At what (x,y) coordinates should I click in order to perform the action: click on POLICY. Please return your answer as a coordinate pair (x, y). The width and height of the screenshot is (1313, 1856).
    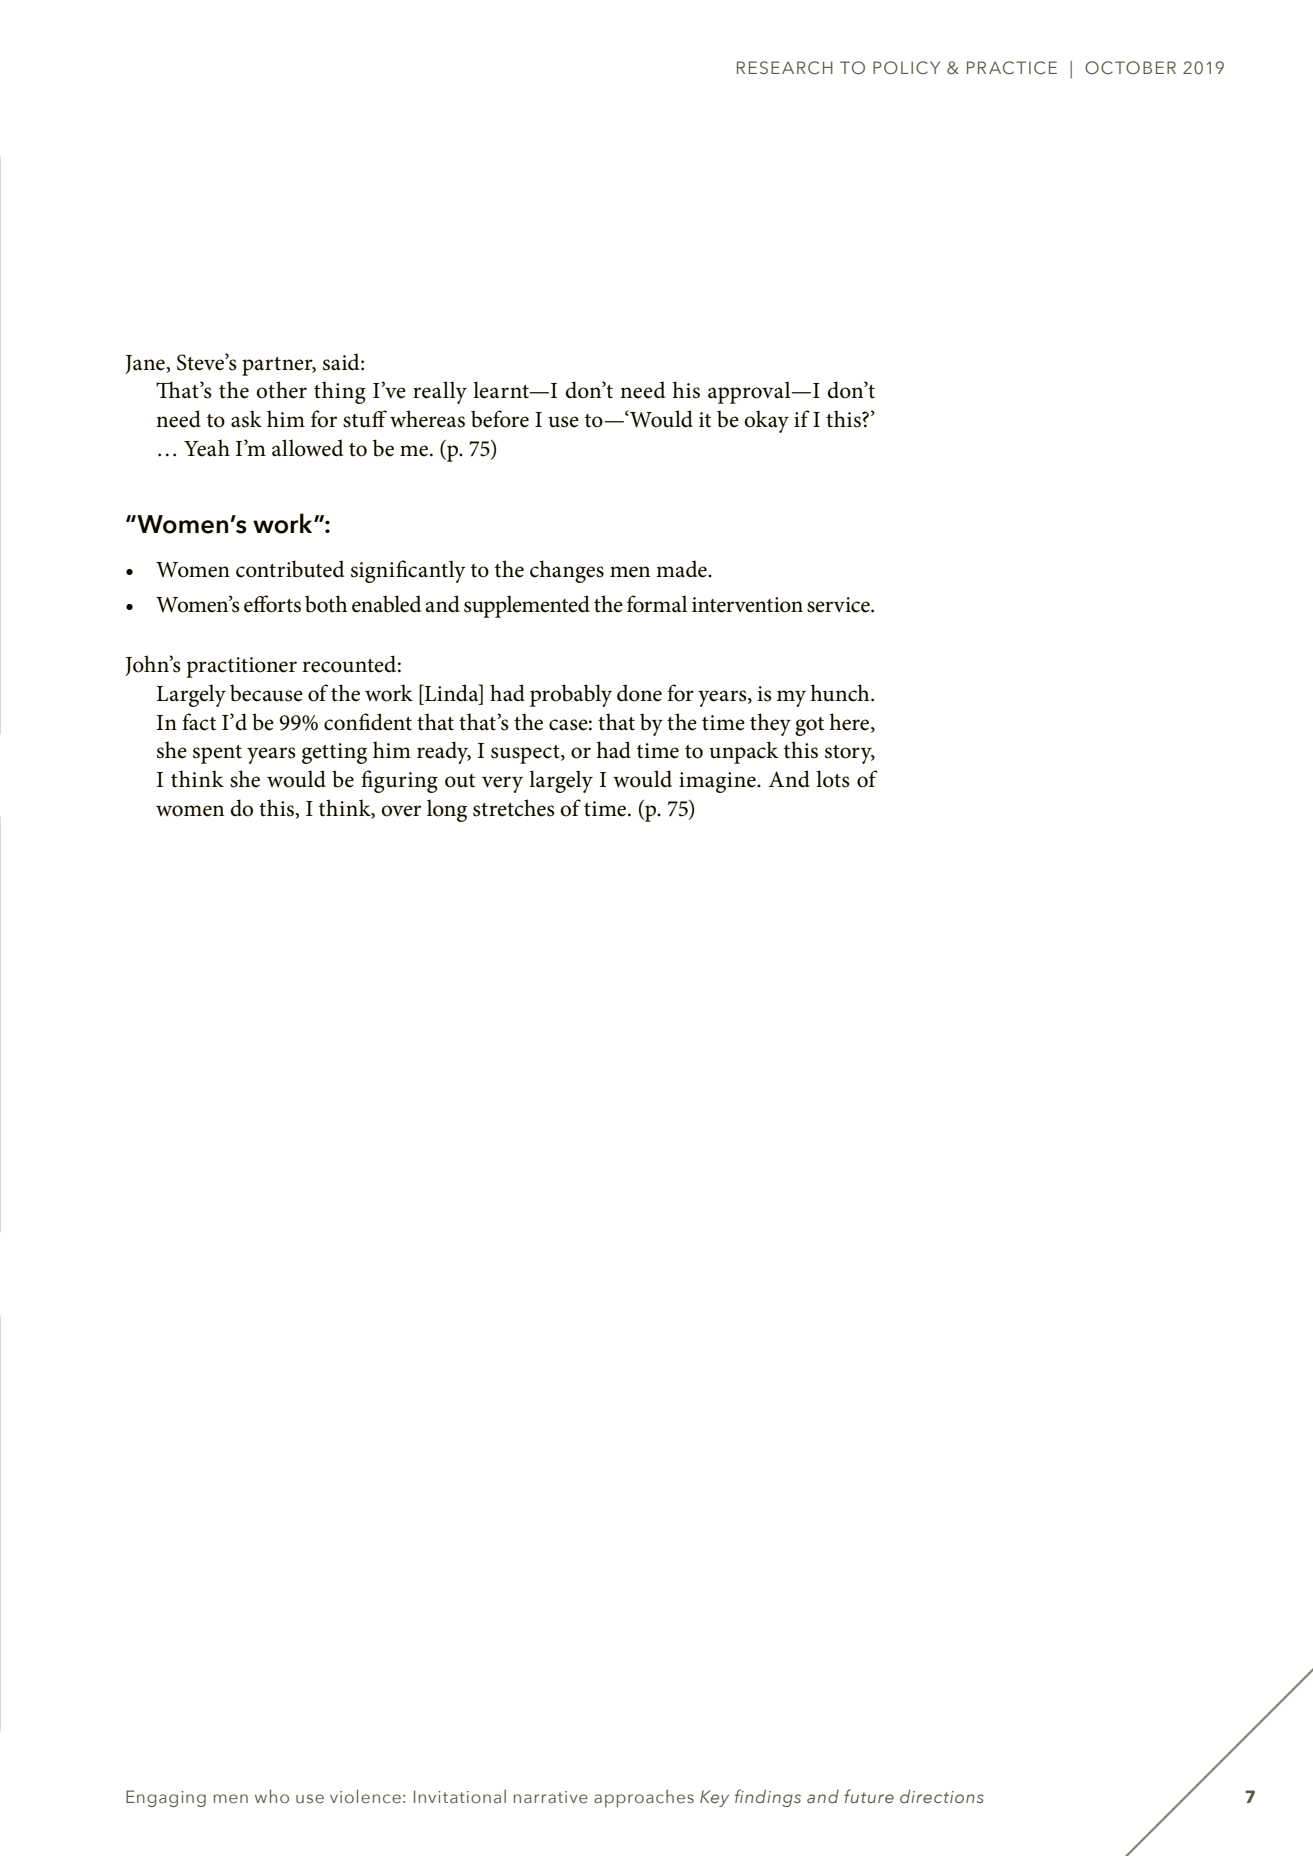
    Looking at the image, I should click on (906, 68).
